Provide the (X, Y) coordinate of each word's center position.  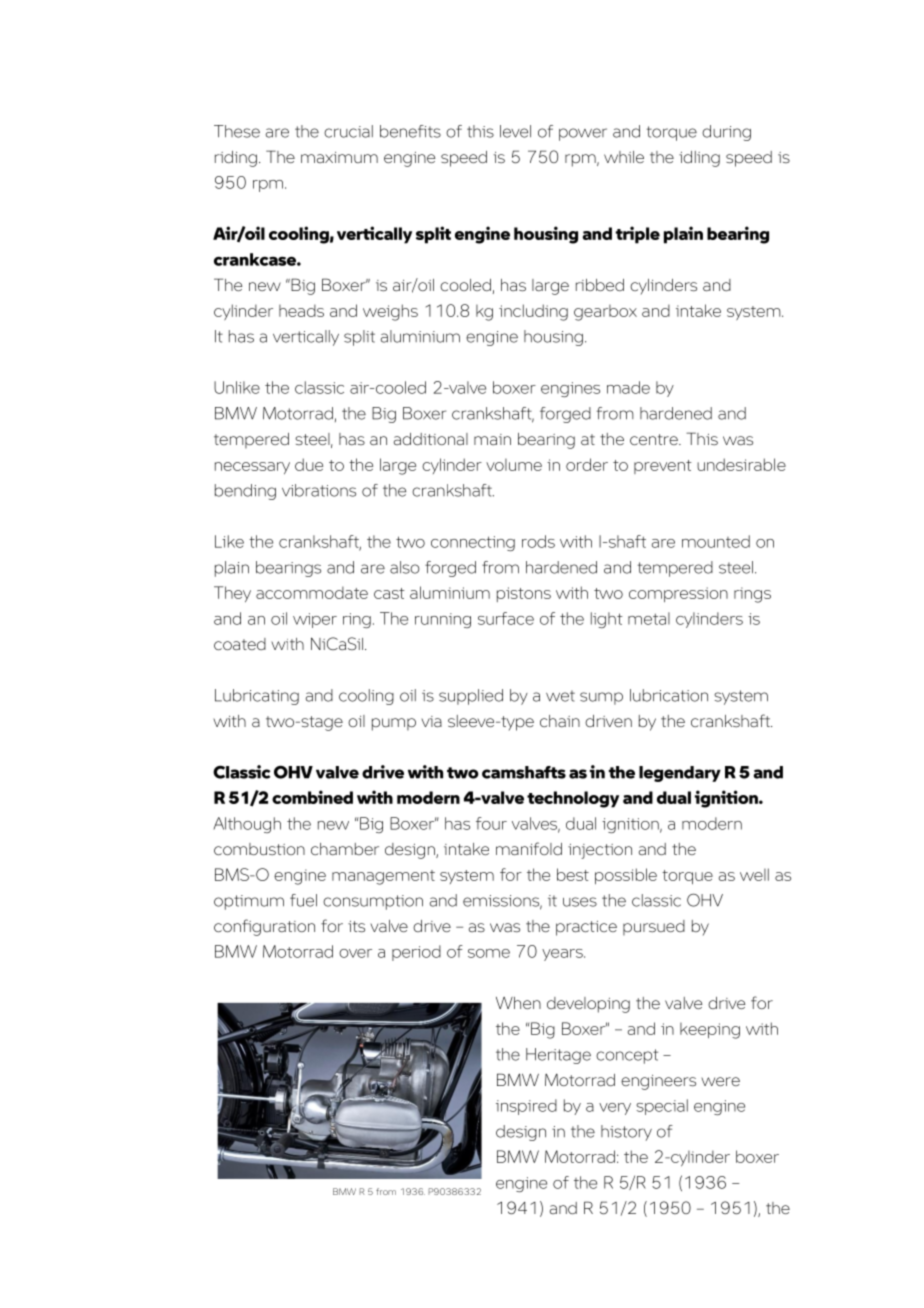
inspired (526, 1107)
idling (699, 159)
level (515, 131)
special (662, 1107)
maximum (339, 157)
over (355, 953)
